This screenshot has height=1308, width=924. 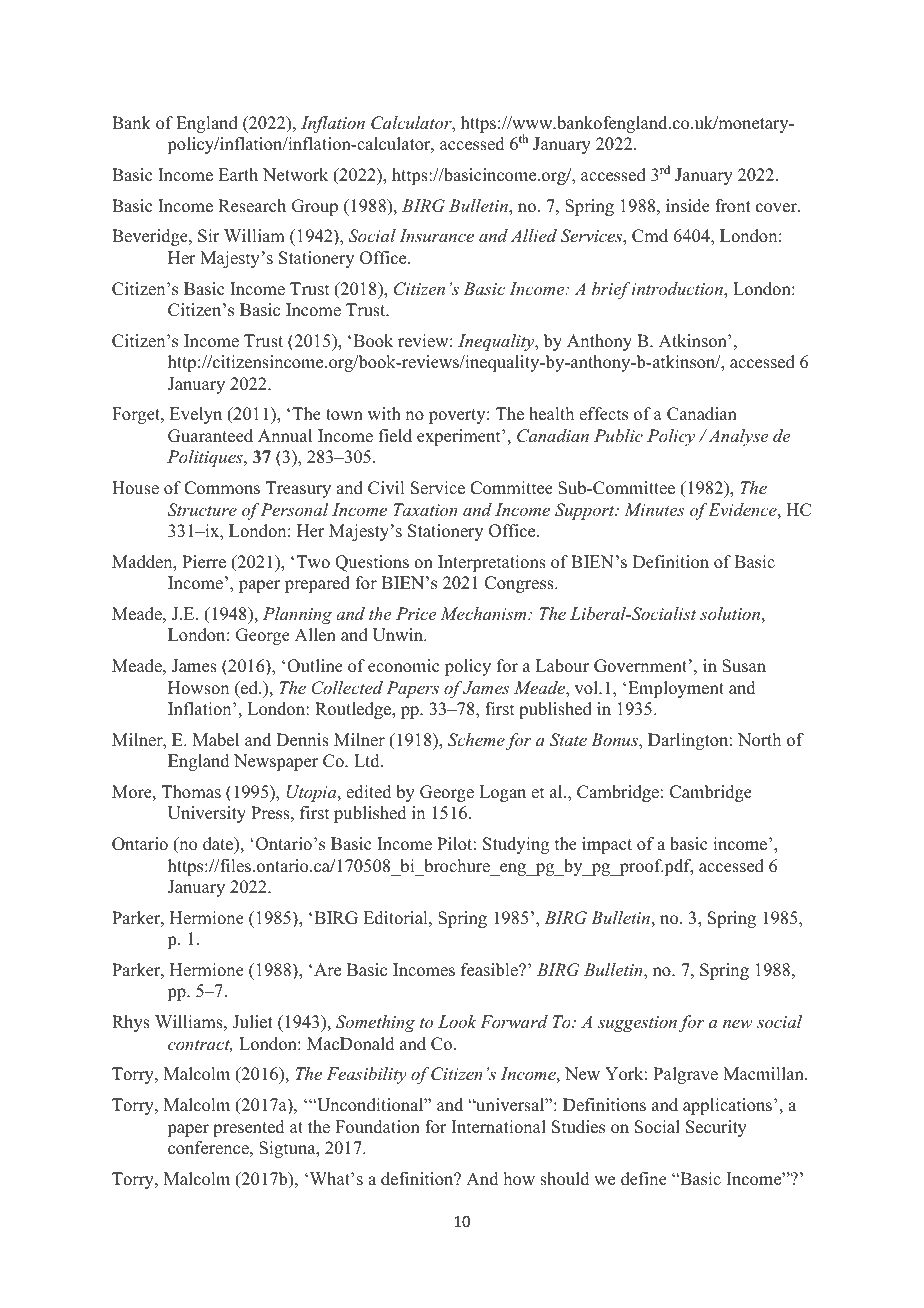 I want to click on presented, so click(x=249, y=1128).
